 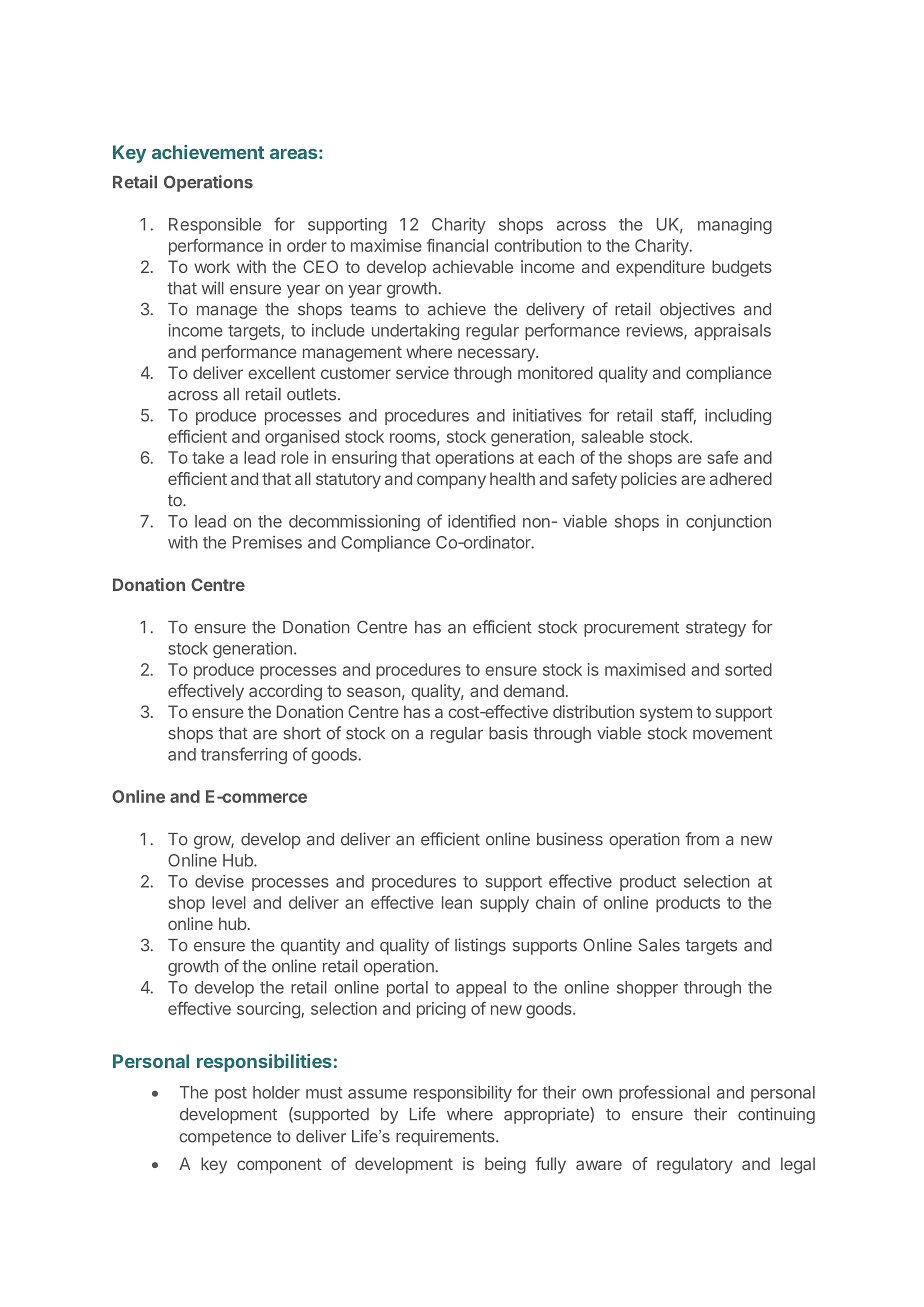 I want to click on according, so click(x=285, y=692).
